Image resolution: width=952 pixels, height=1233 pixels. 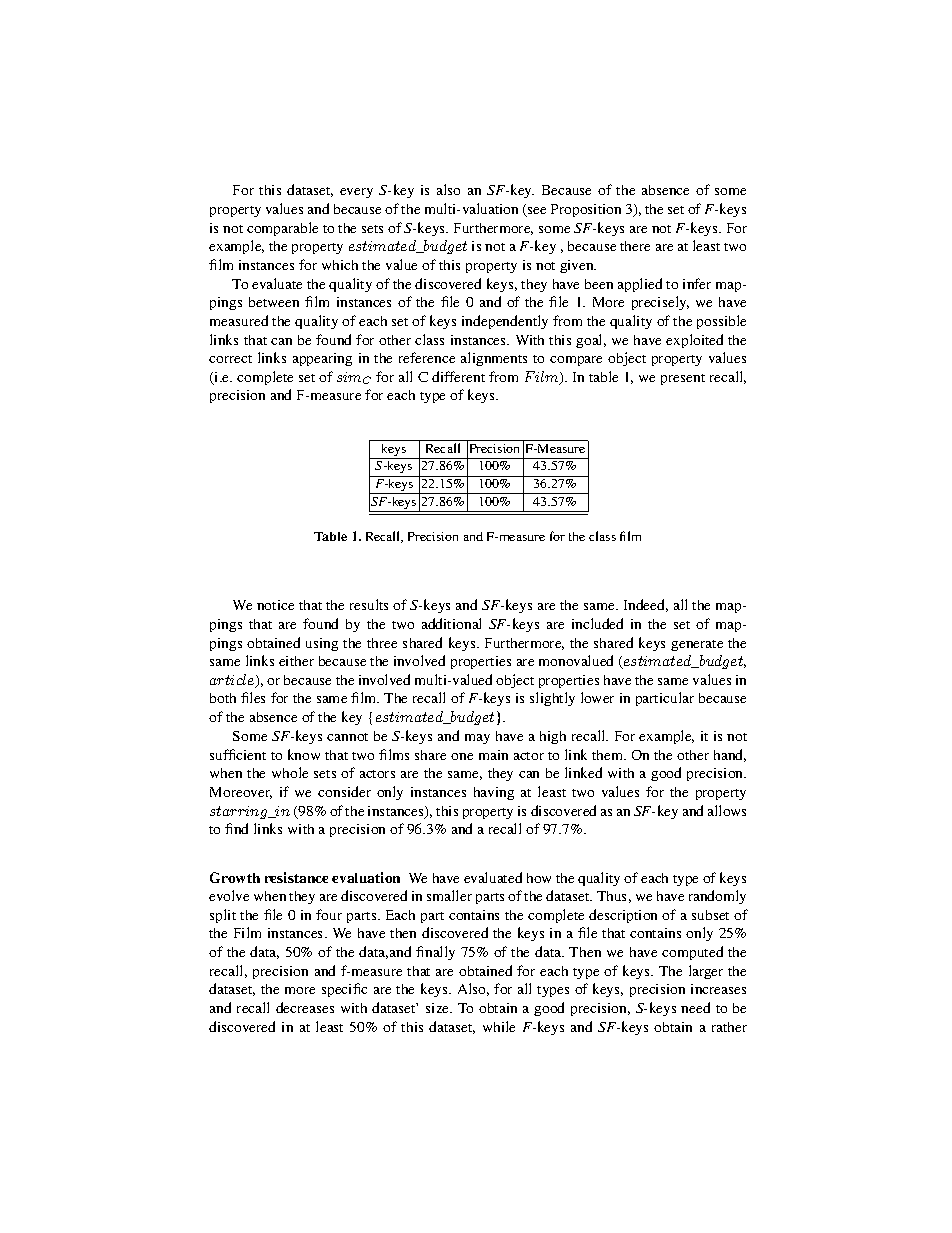 What do you see at coordinates (458, 376) in the image?
I see `different` at bounding box center [458, 376].
